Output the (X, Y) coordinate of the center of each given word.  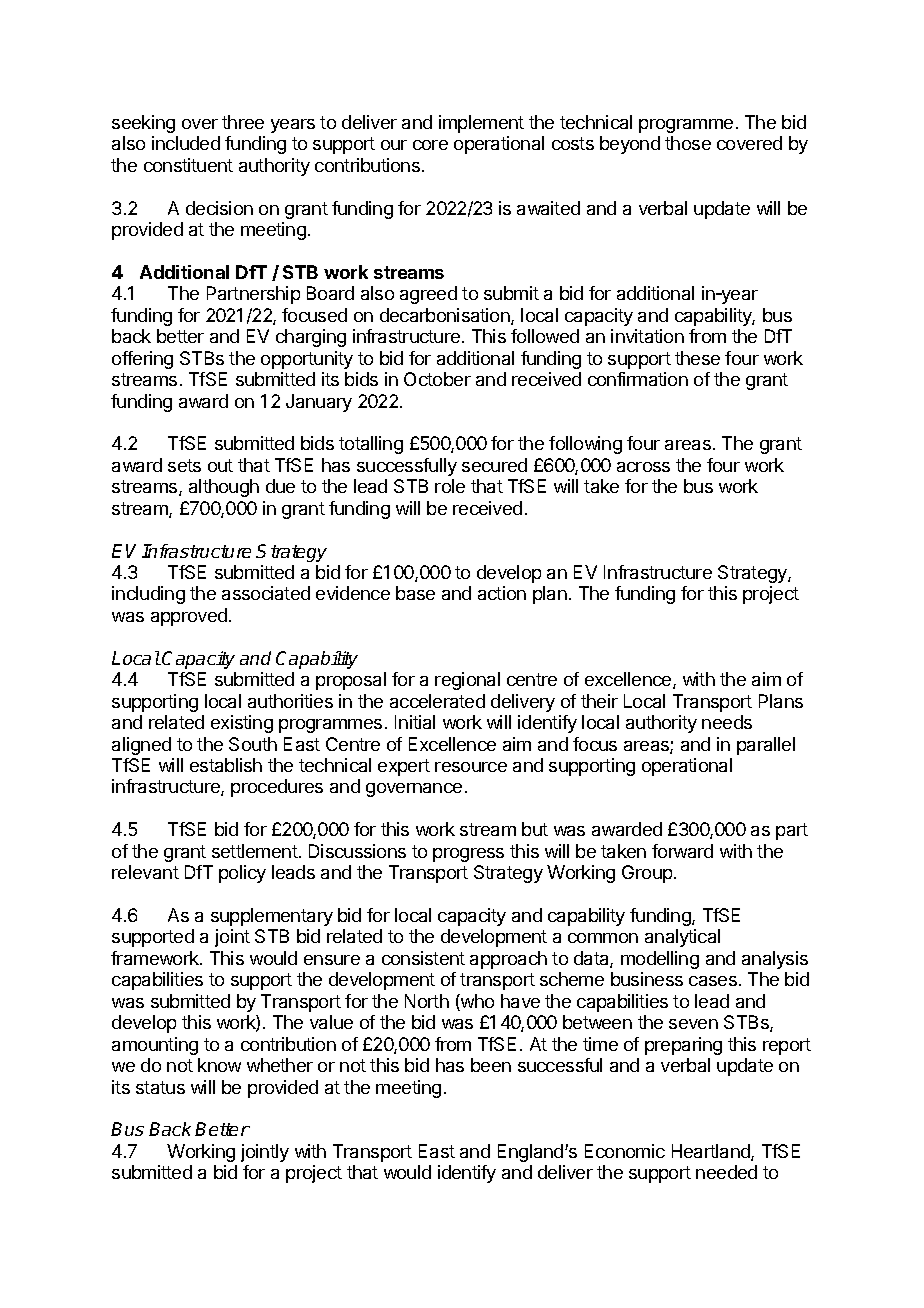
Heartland (712, 1152)
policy (242, 874)
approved (189, 617)
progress (468, 855)
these (697, 358)
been (491, 1065)
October (437, 379)
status (160, 1087)
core (430, 145)
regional (467, 681)
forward (682, 851)
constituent (188, 165)
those (688, 143)
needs (727, 722)
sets (184, 465)
